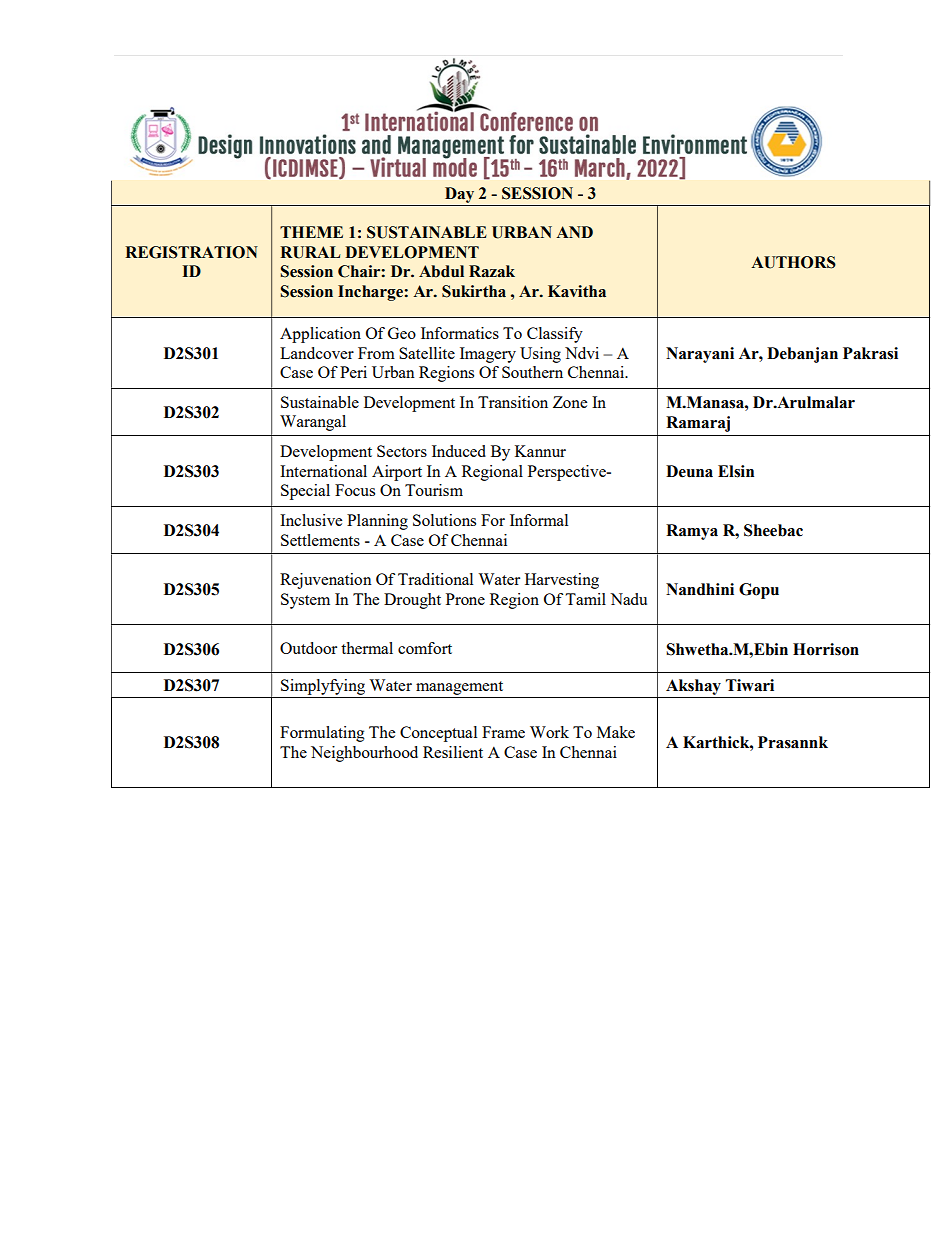  Describe the element at coordinates (793, 262) in the document. I see `AUTHORS` at that location.
